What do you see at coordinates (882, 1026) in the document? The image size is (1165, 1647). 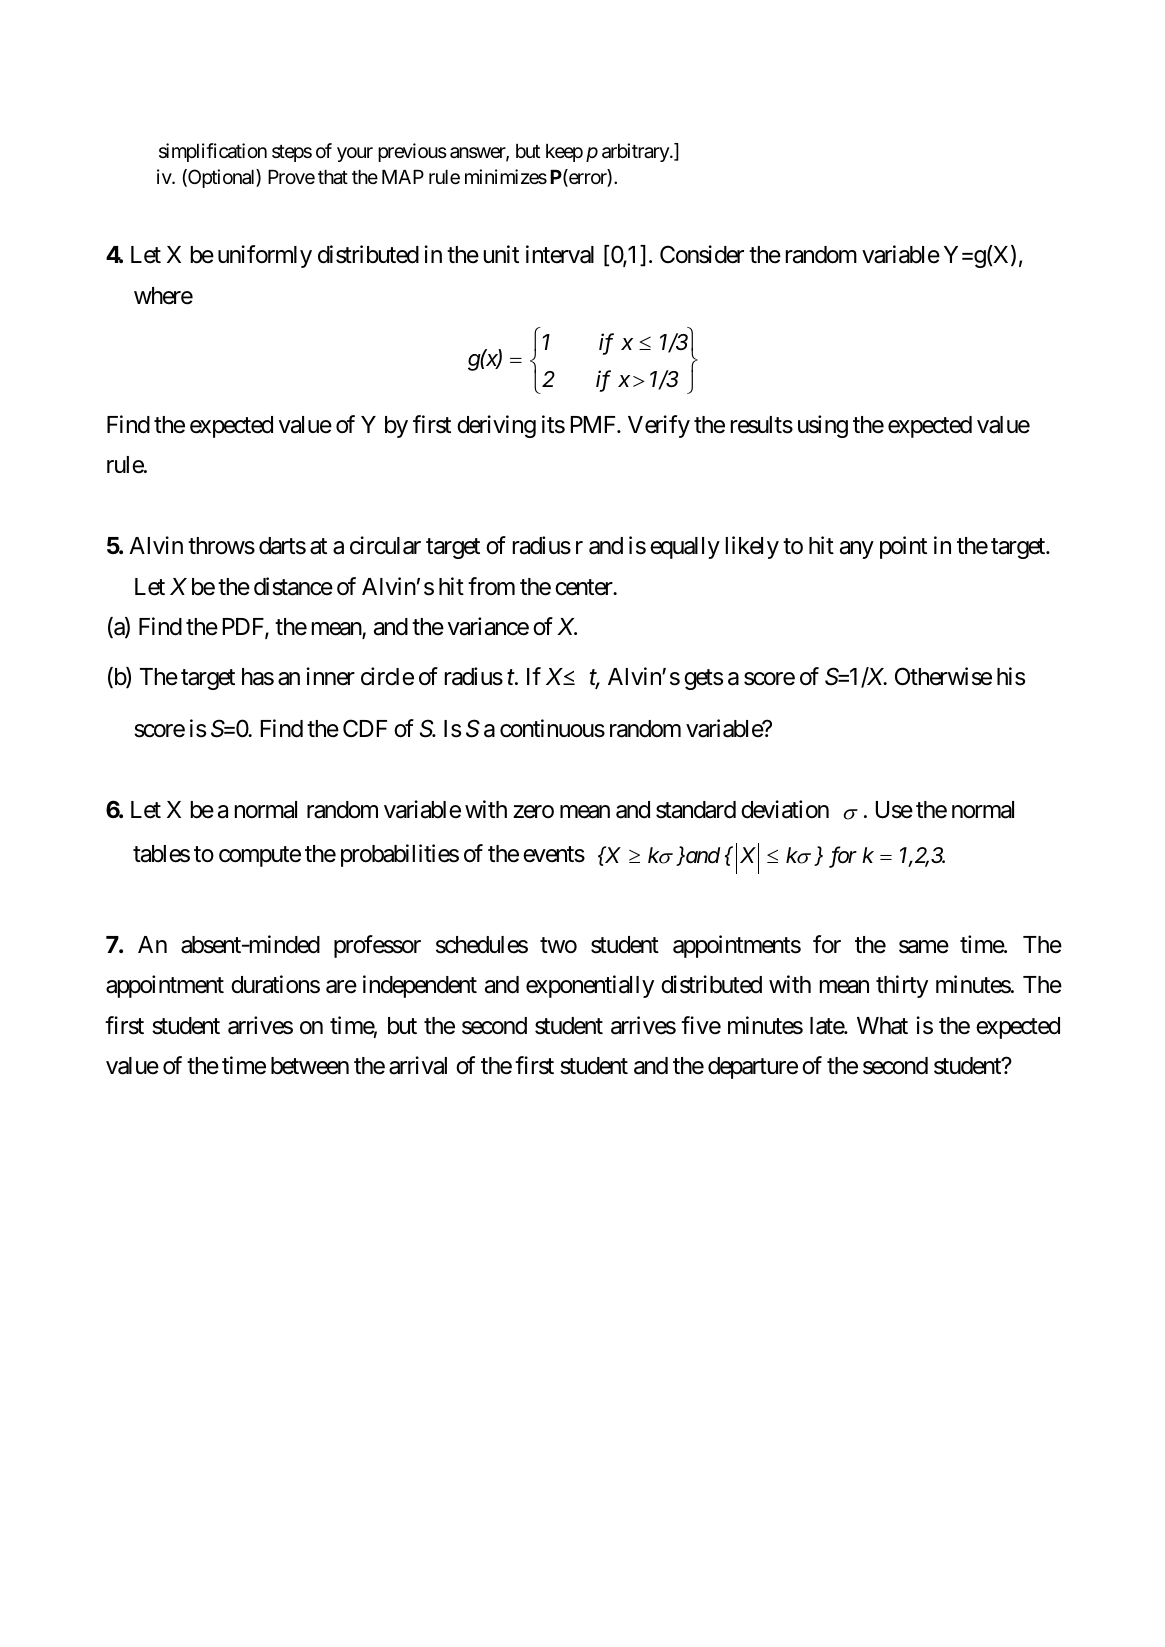 I see `What` at bounding box center [882, 1026].
